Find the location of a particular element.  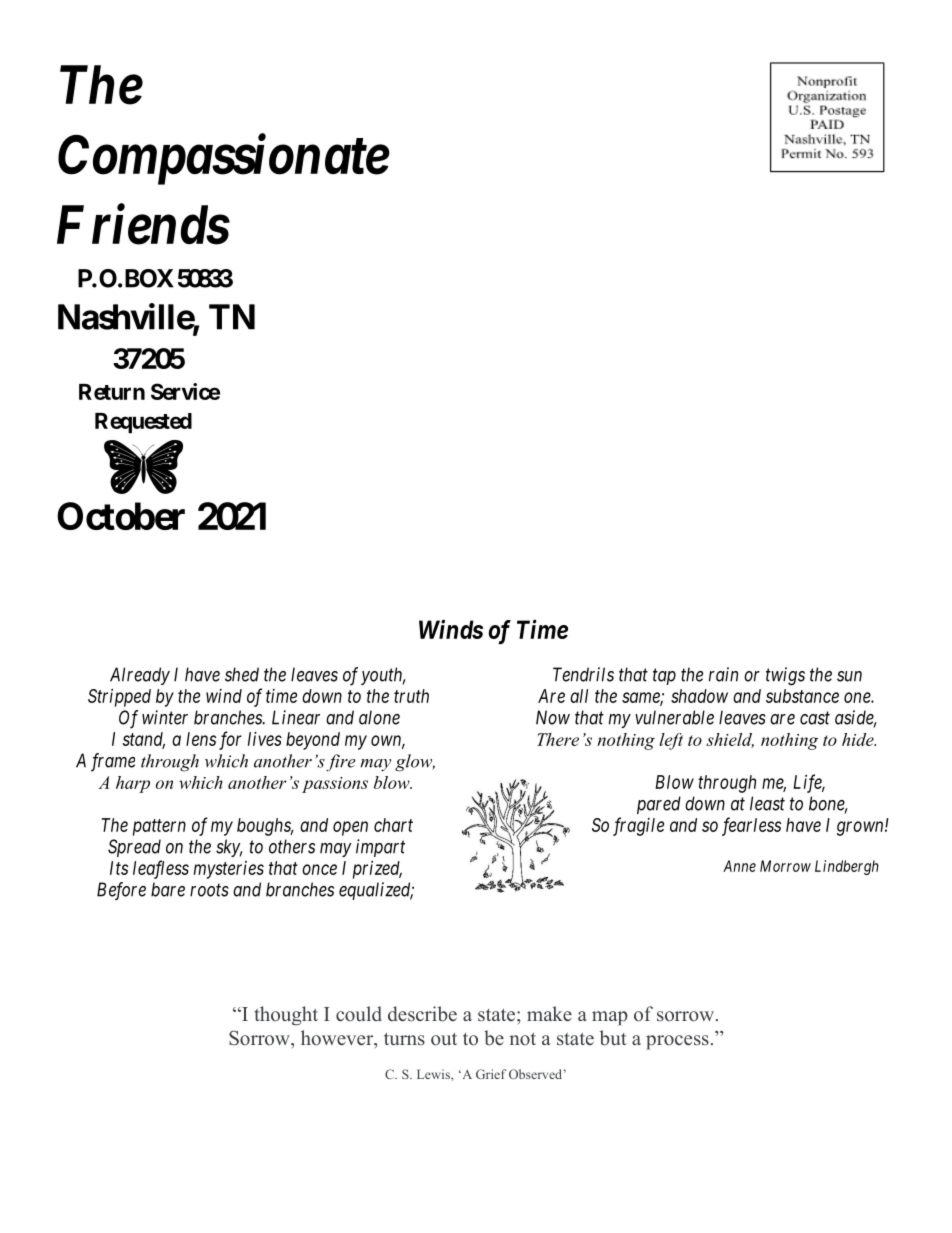

thought is located at coordinates (286, 1015).
